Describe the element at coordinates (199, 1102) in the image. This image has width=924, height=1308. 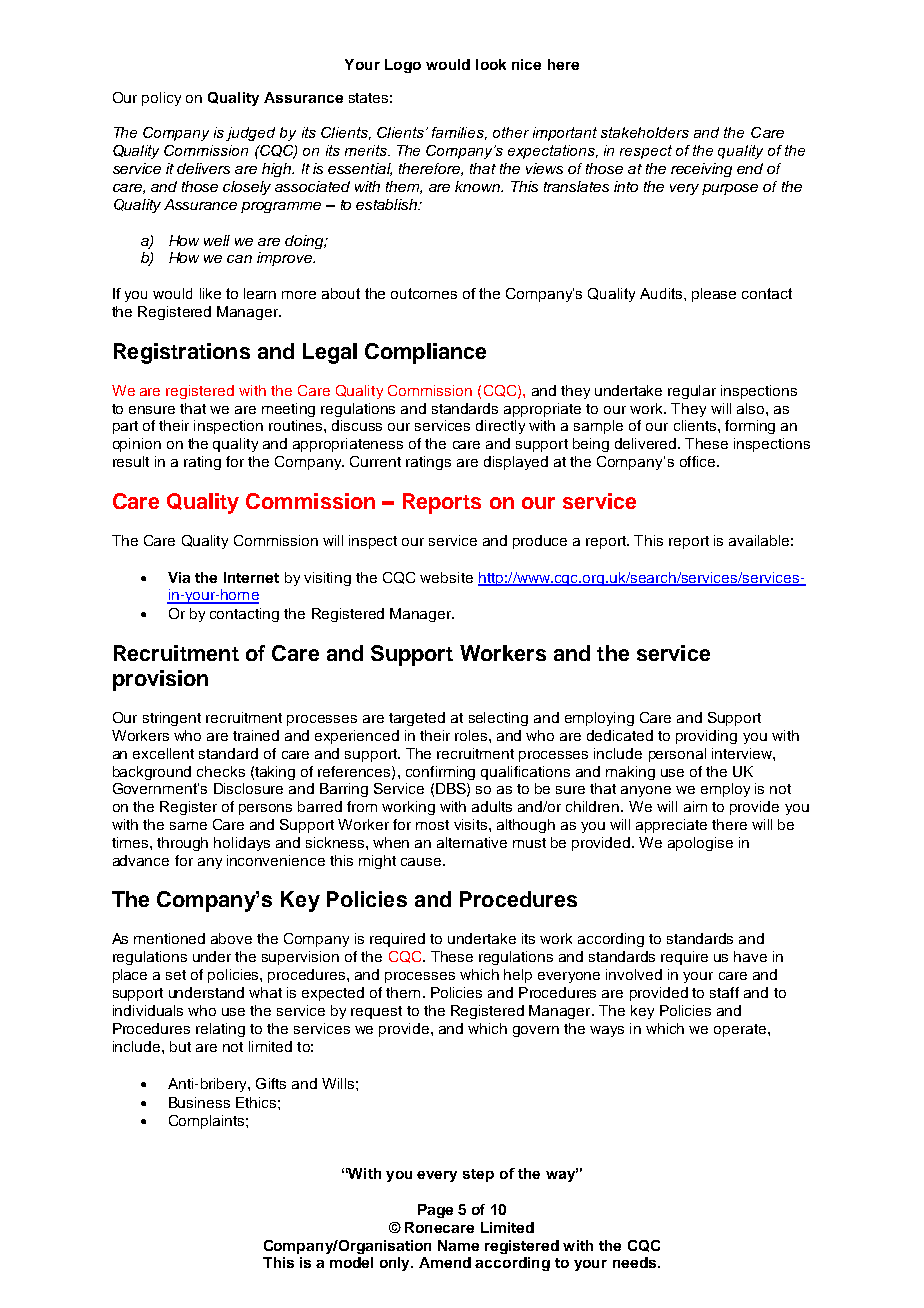
I see `Business` at that location.
